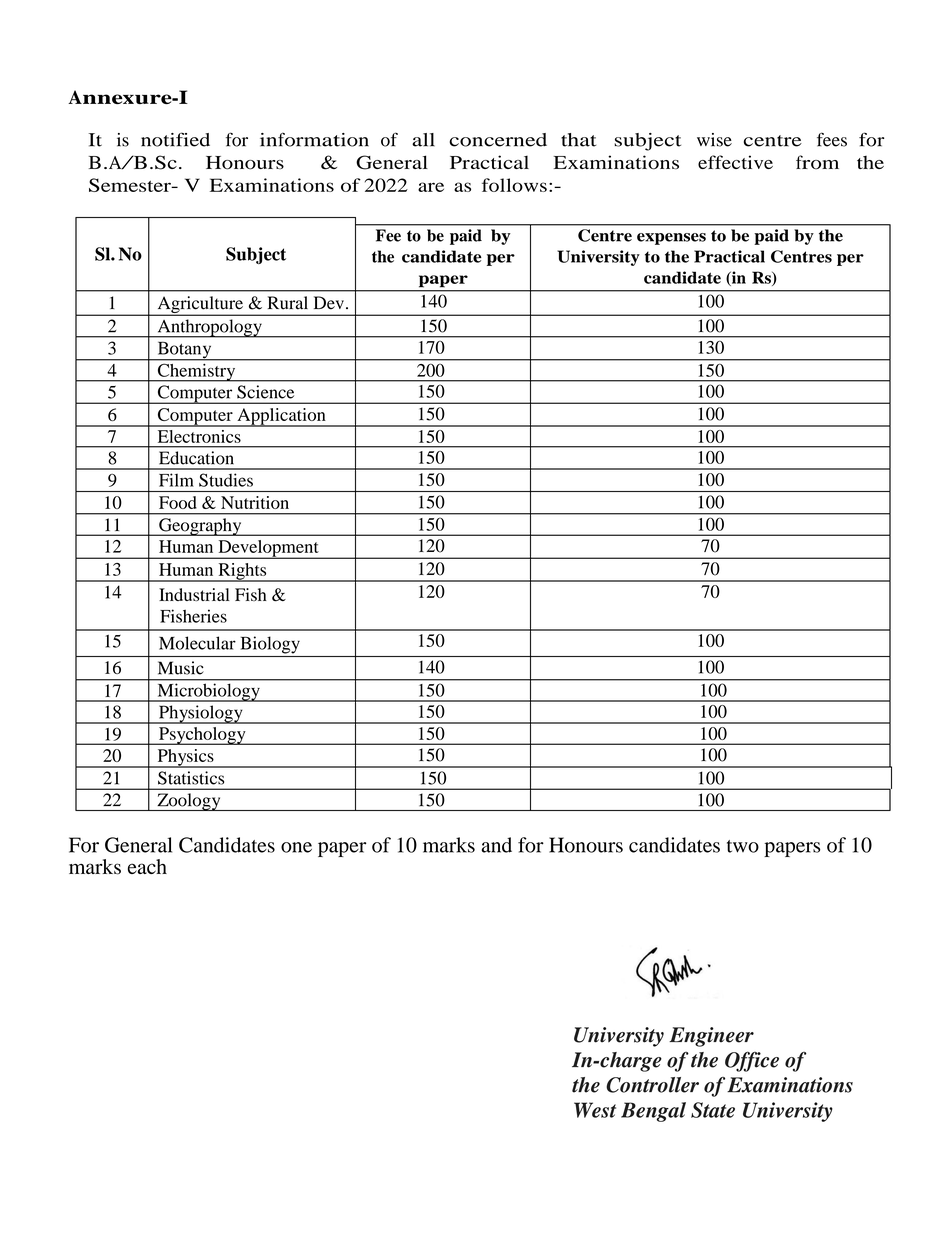  Describe the element at coordinates (498, 140) in the screenshot. I see `concerned` at that location.
